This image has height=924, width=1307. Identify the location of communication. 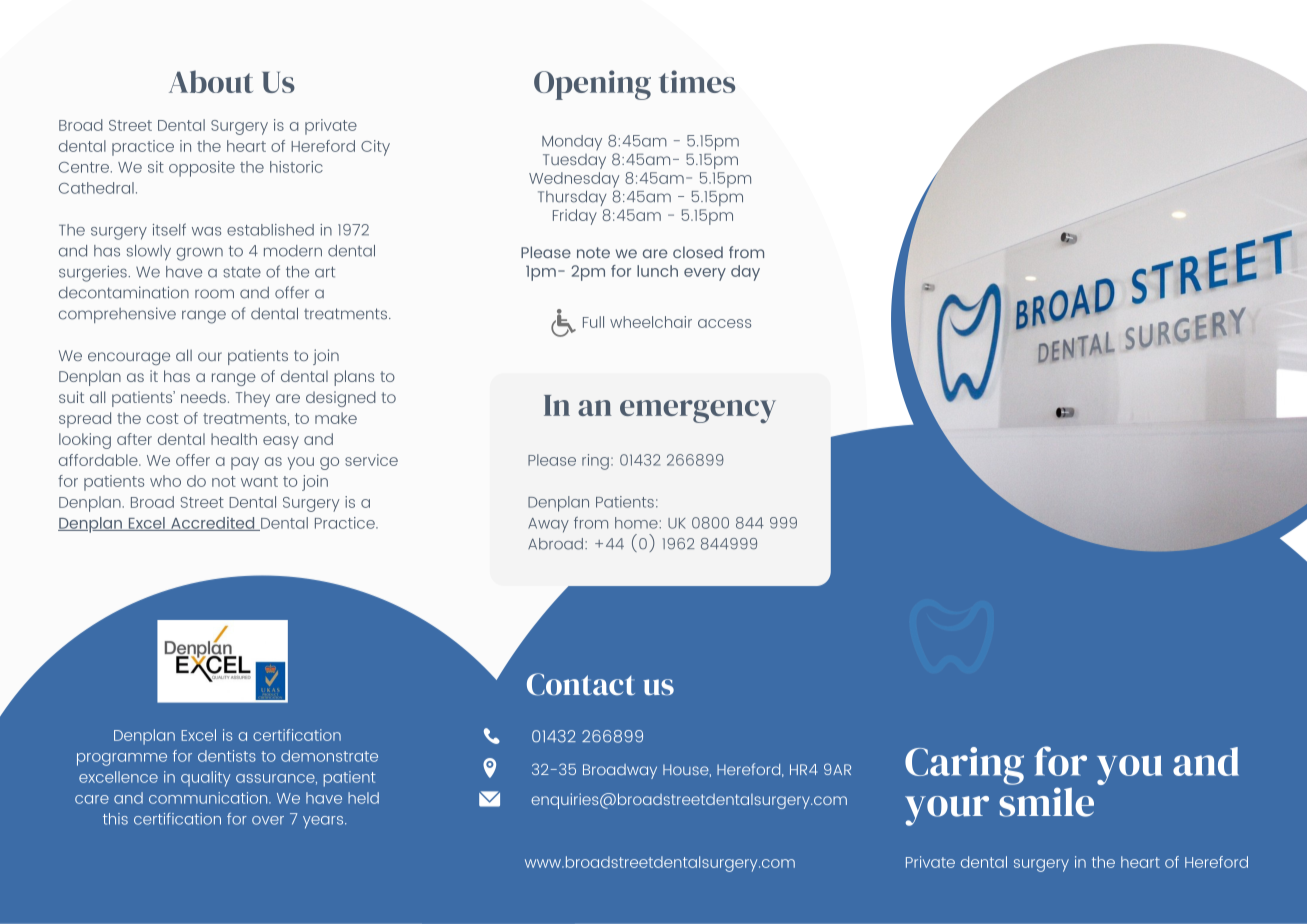
(209, 798).
